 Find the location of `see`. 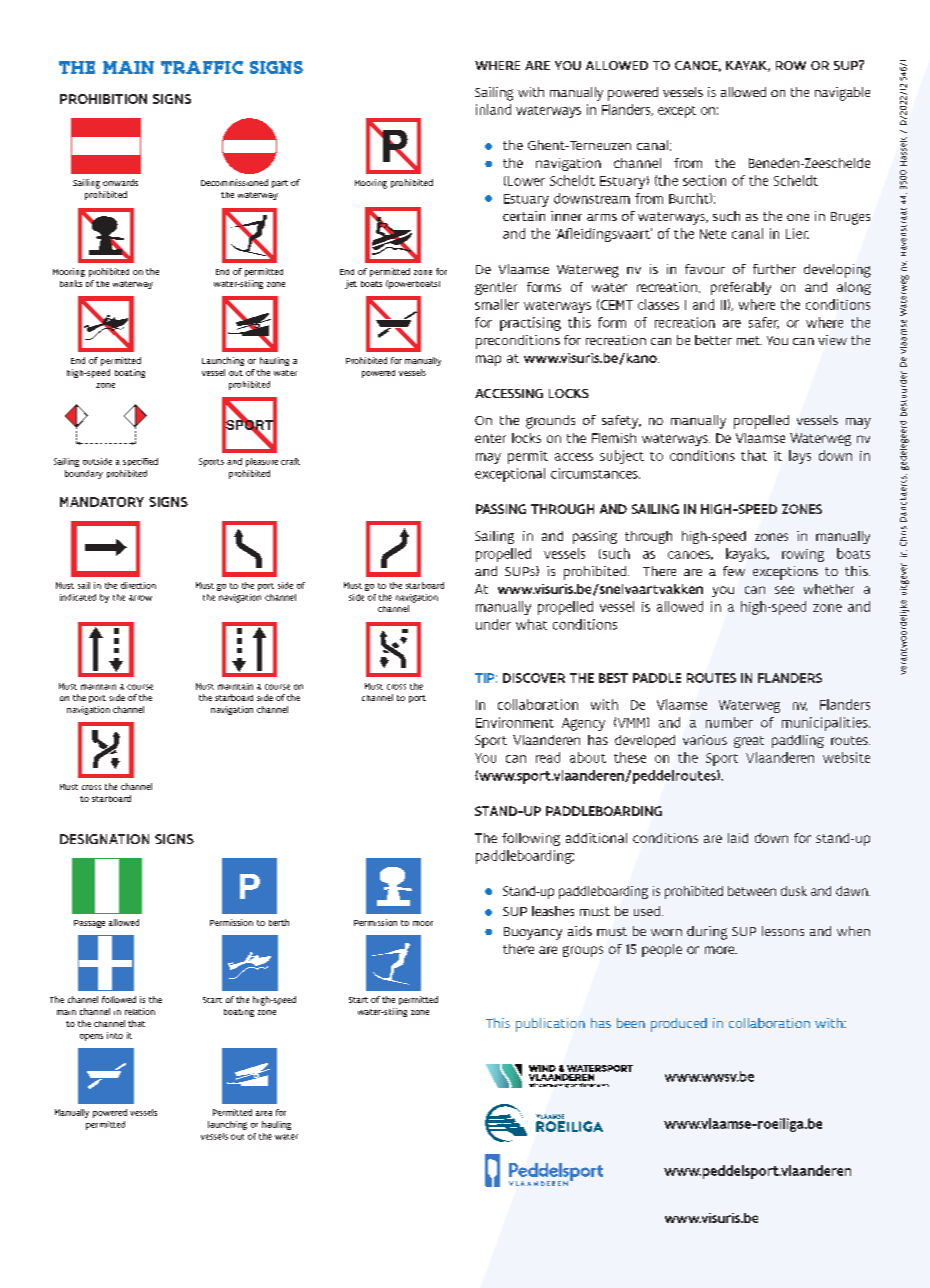

see is located at coordinates (784, 590).
